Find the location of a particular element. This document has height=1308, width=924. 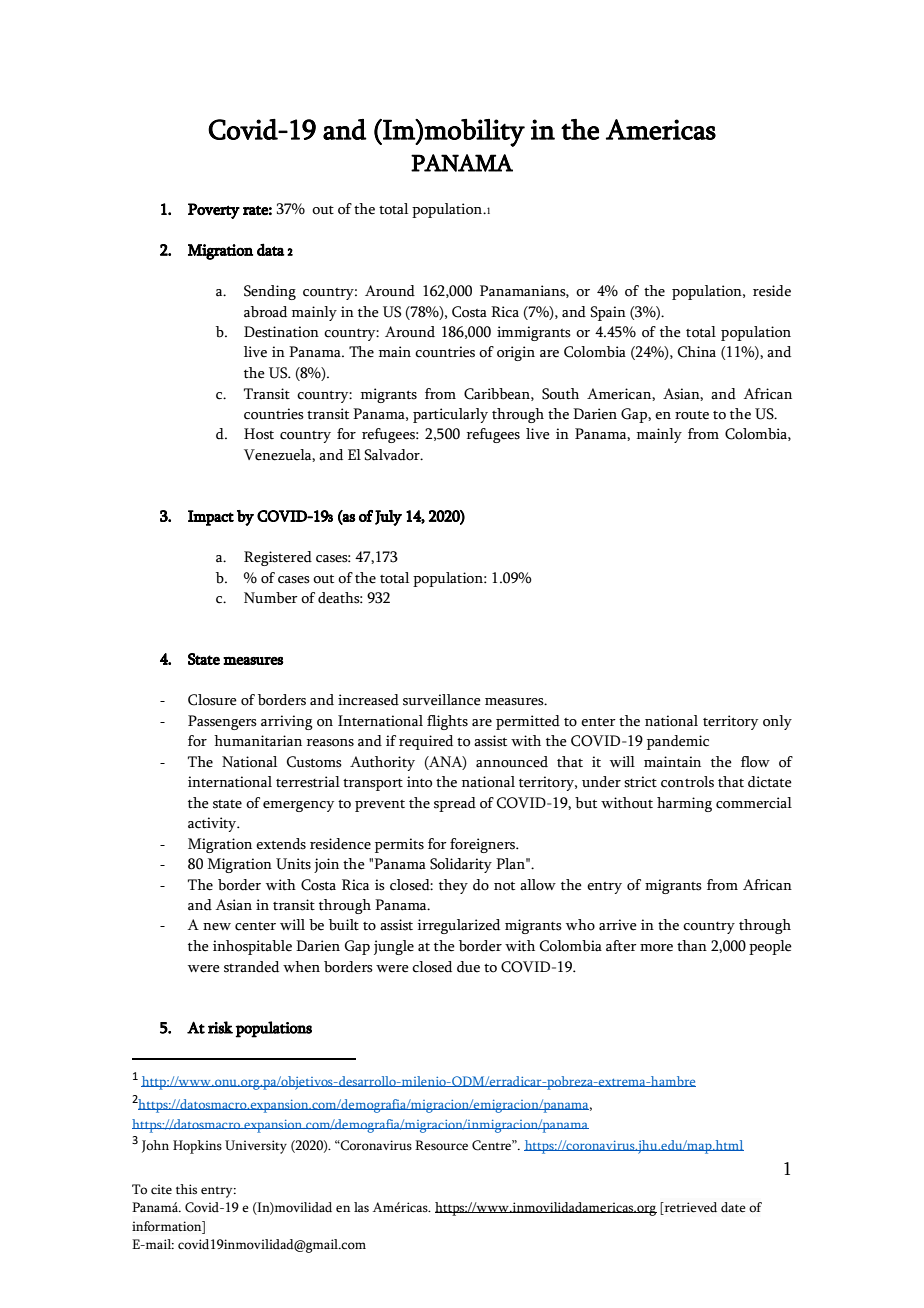

pandemic is located at coordinates (678, 742).
